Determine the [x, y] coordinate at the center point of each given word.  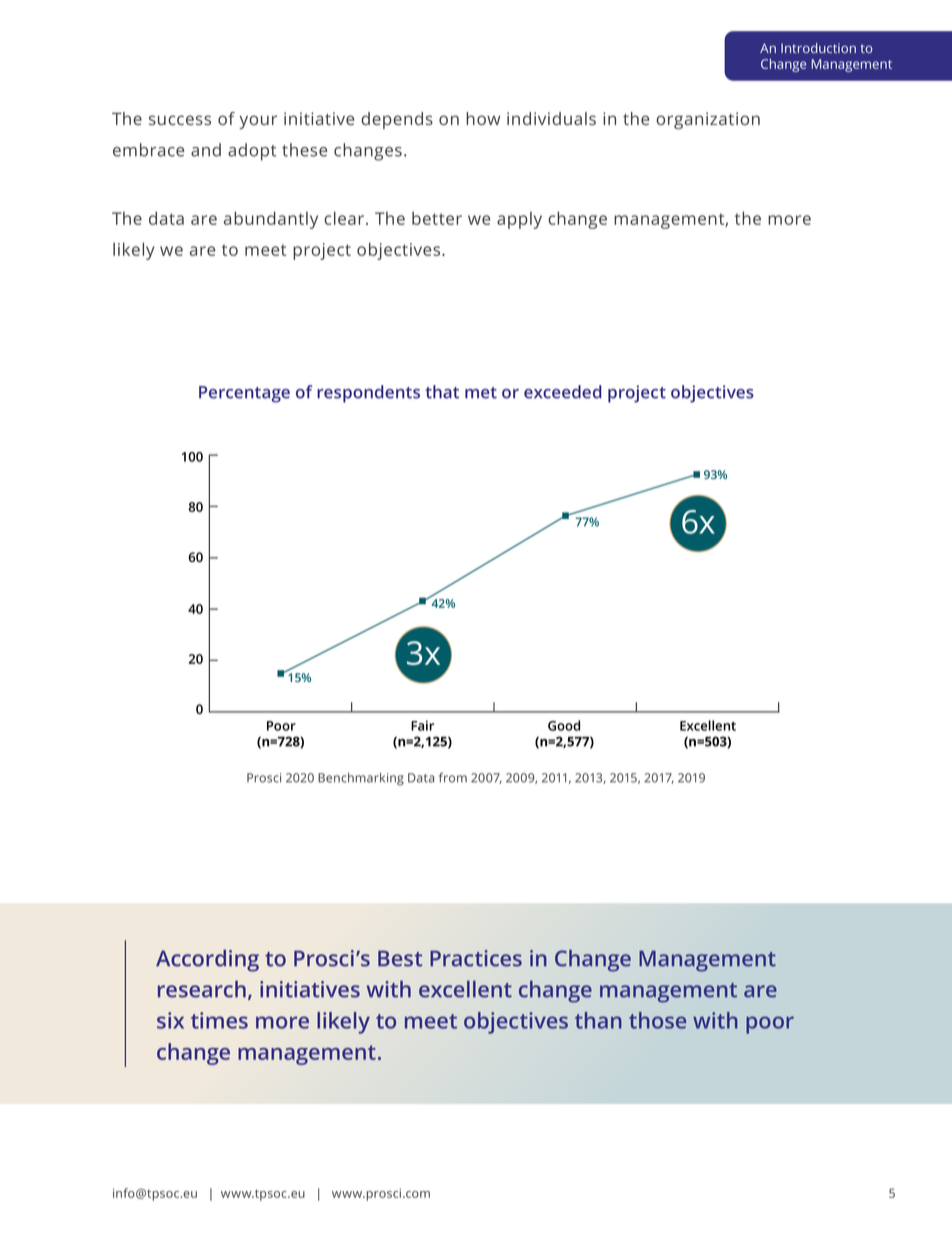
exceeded [562, 392]
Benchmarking [361, 779]
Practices [476, 958]
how [483, 118]
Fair [422, 725]
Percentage [244, 394]
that [442, 392]
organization [708, 120]
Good [564, 725]
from [453, 777]
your [258, 122]
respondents [368, 394]
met [481, 393]
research [202, 989]
